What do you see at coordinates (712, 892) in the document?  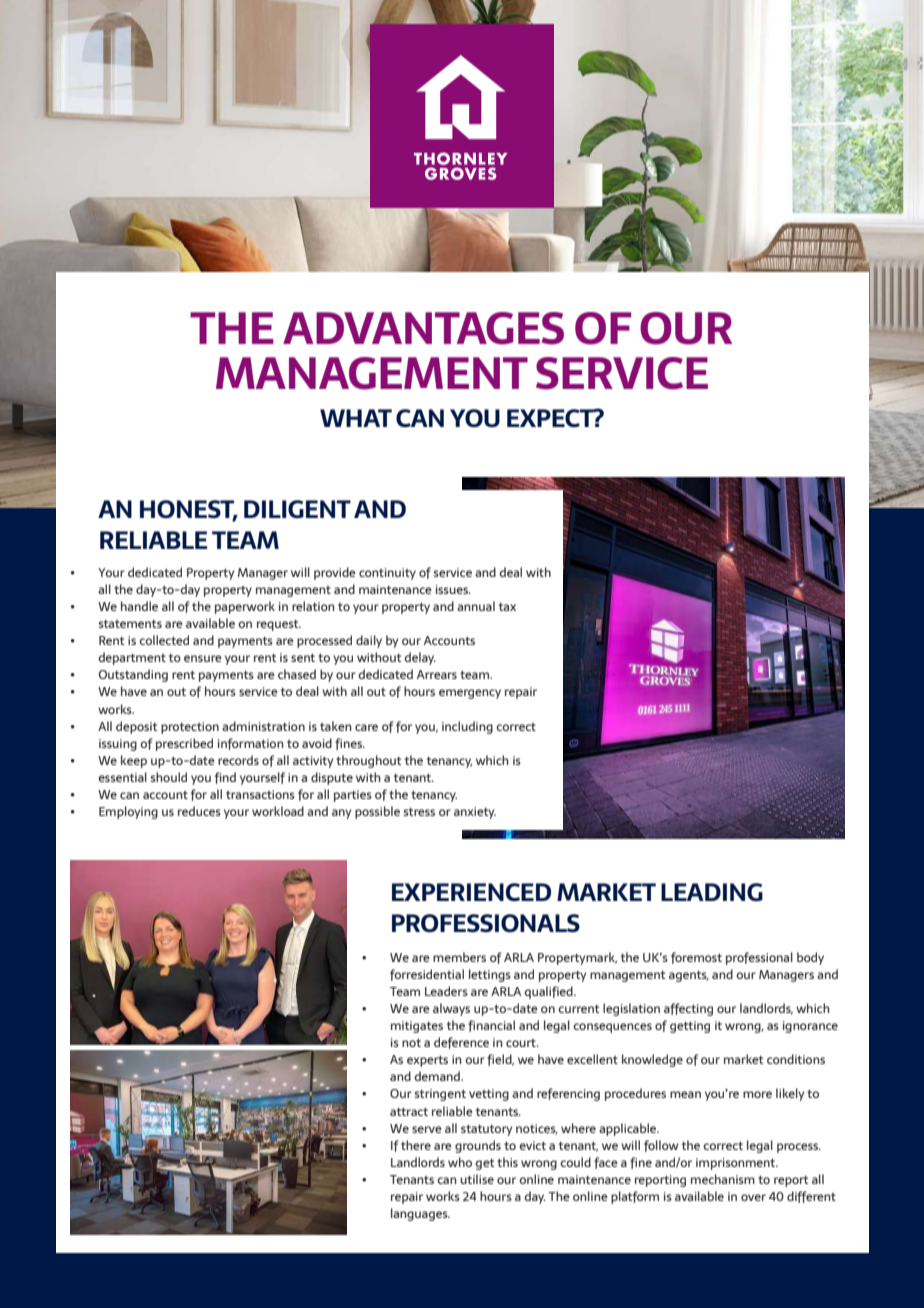 I see `LEADING` at bounding box center [712, 892].
